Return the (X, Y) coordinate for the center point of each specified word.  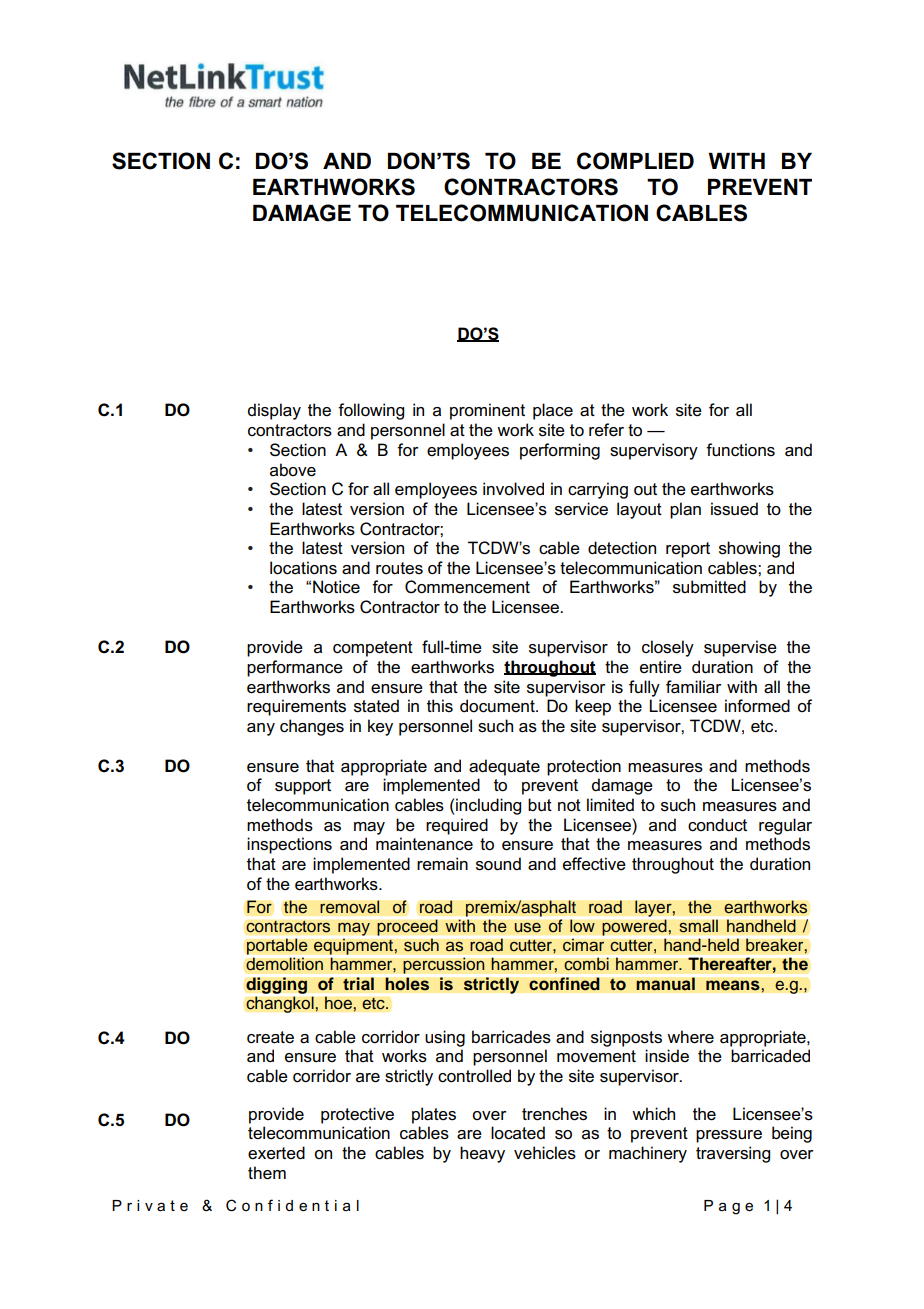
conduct (717, 825)
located (518, 1133)
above (293, 470)
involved (513, 489)
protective (357, 1115)
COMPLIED (635, 161)
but (540, 805)
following (371, 411)
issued (734, 509)
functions (740, 450)
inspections (289, 845)
